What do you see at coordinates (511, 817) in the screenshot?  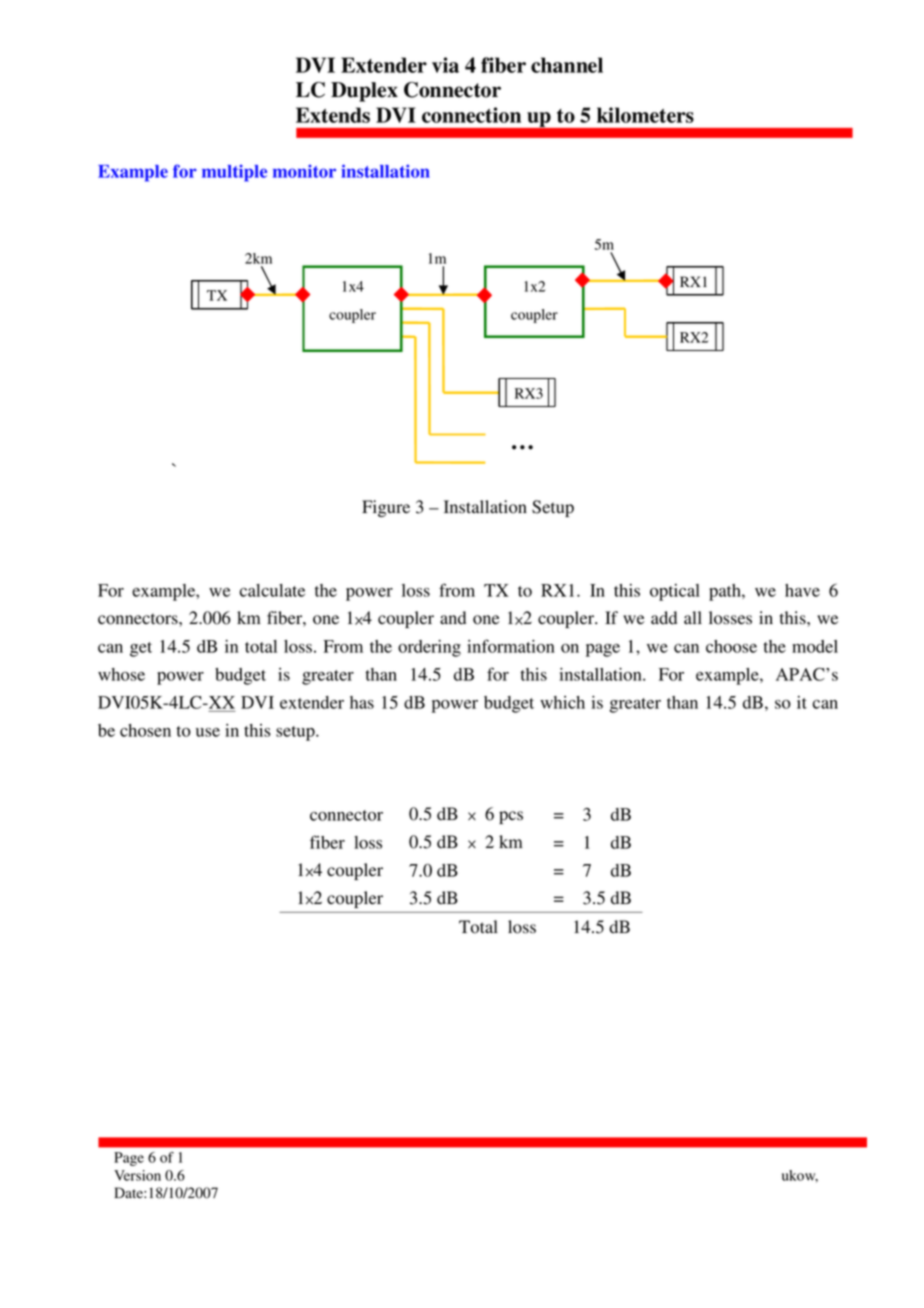 I see `pcs` at bounding box center [511, 817].
